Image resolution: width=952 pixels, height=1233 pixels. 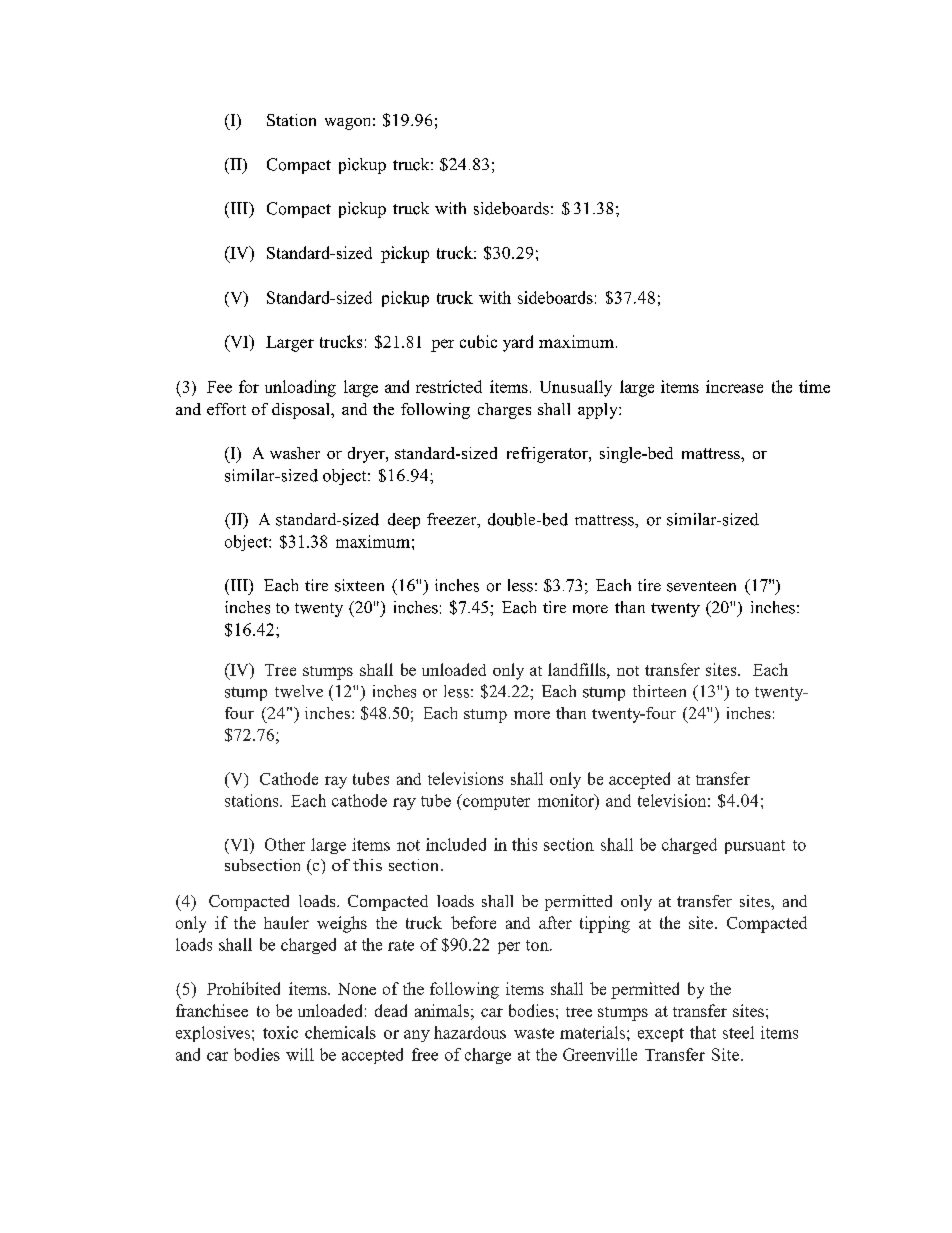 What do you see at coordinates (659, 691) in the screenshot?
I see `thirteen` at bounding box center [659, 691].
